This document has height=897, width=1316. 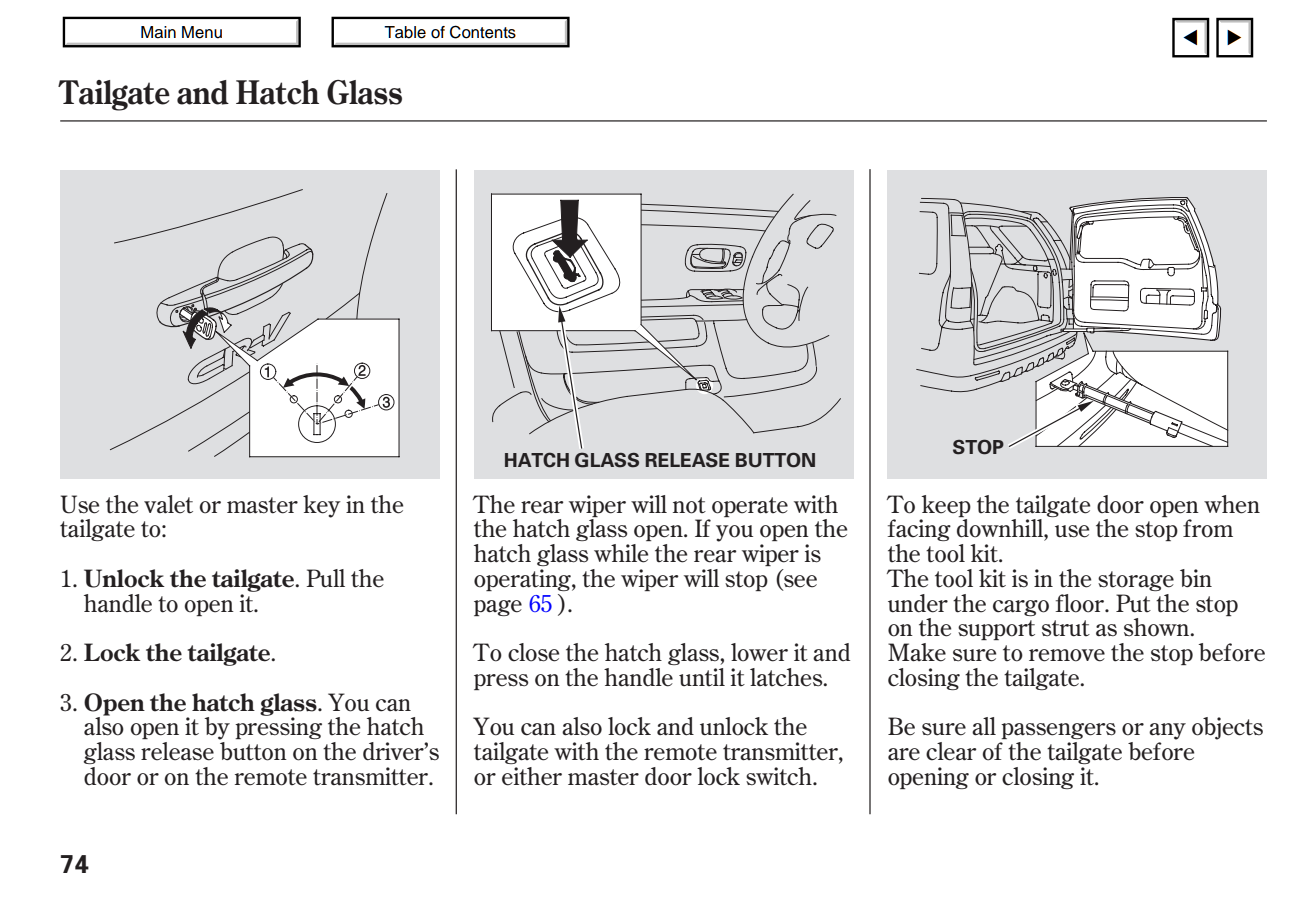 I want to click on clear, so click(x=951, y=751).
